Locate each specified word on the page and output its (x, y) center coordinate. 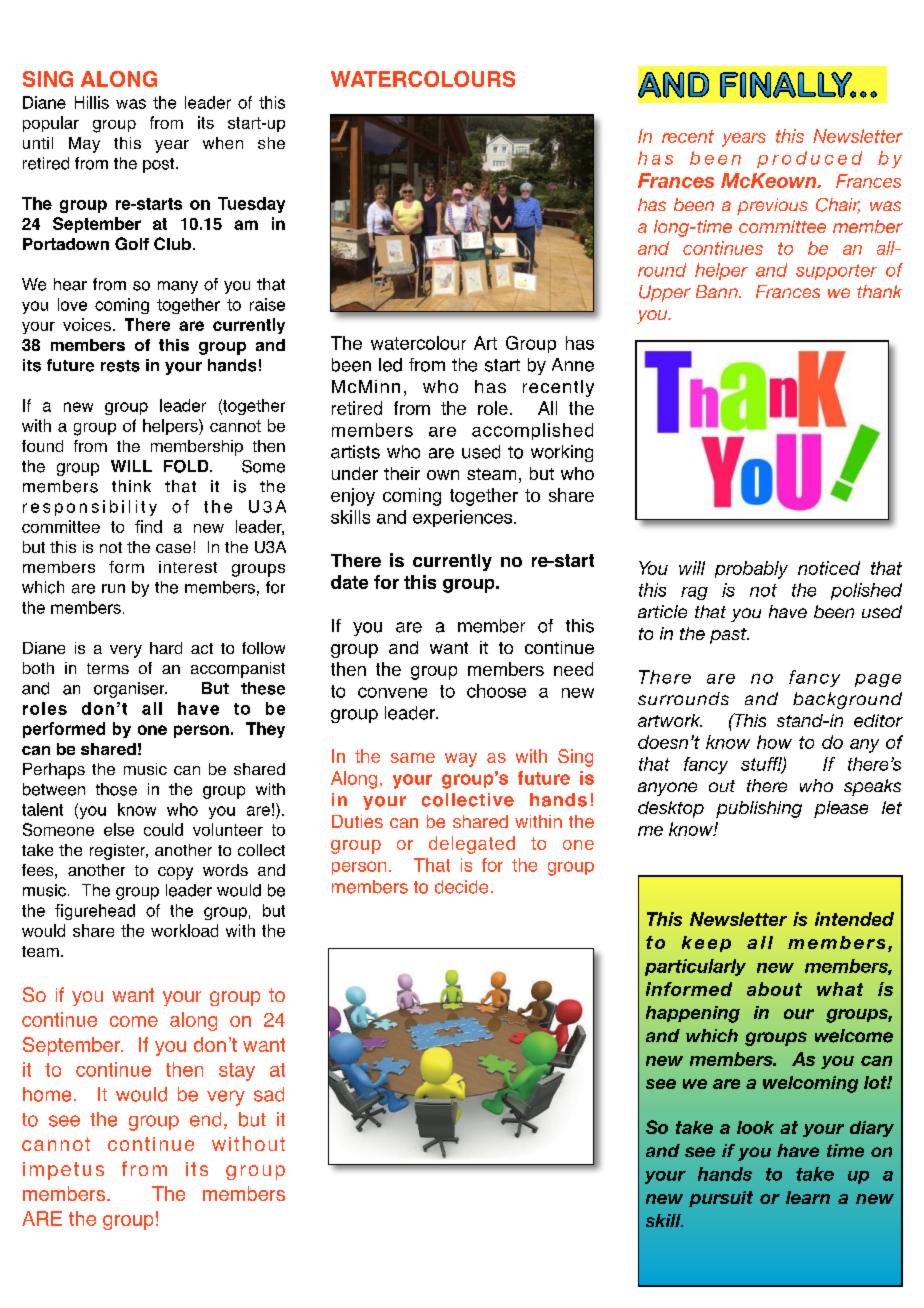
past (729, 636)
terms (108, 668)
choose (496, 691)
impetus (63, 1171)
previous (772, 206)
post (160, 165)
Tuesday (251, 205)
